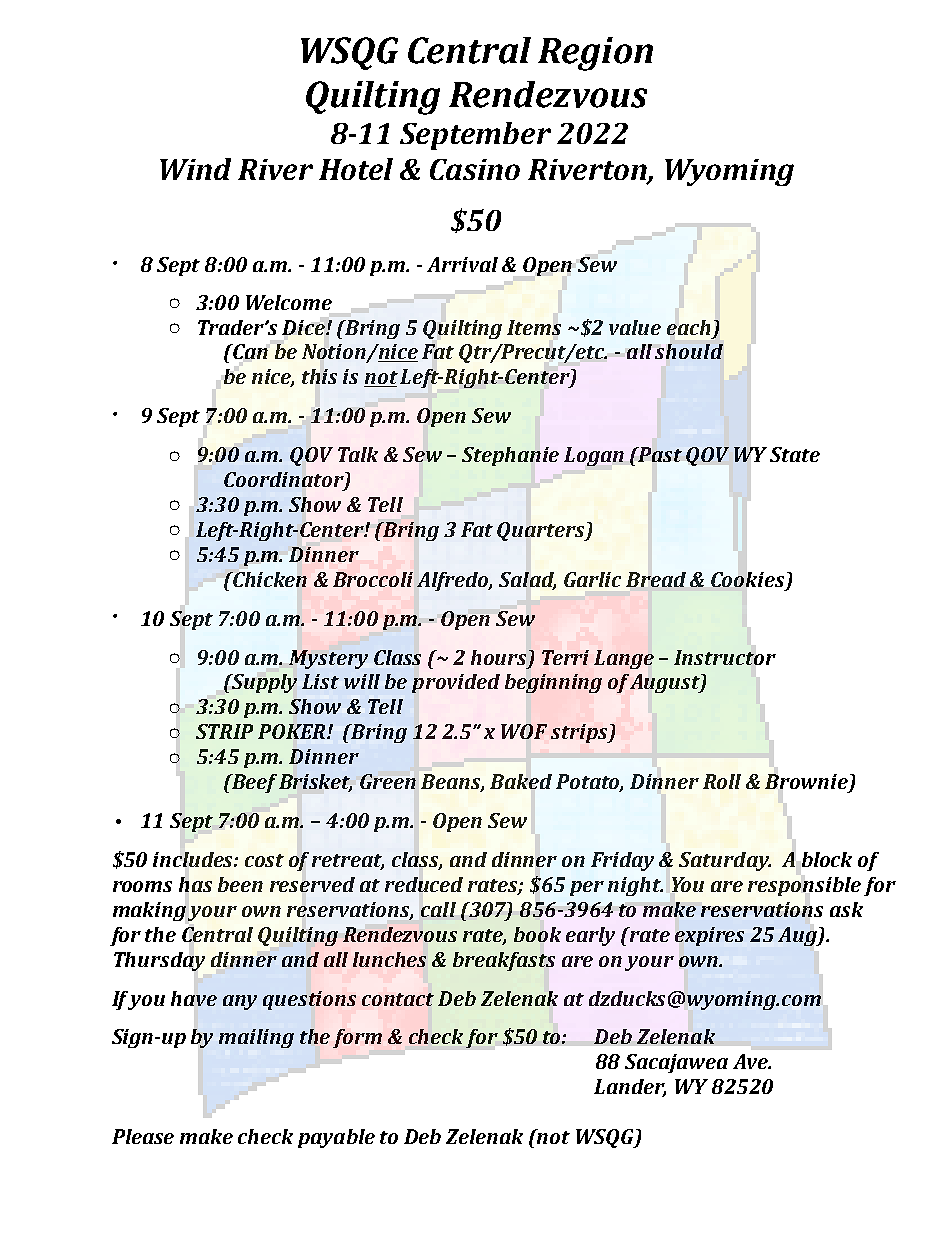 The width and height of the image is (952, 1233). Describe the element at coordinates (289, 302) in the image. I see `Welcome` at that location.
